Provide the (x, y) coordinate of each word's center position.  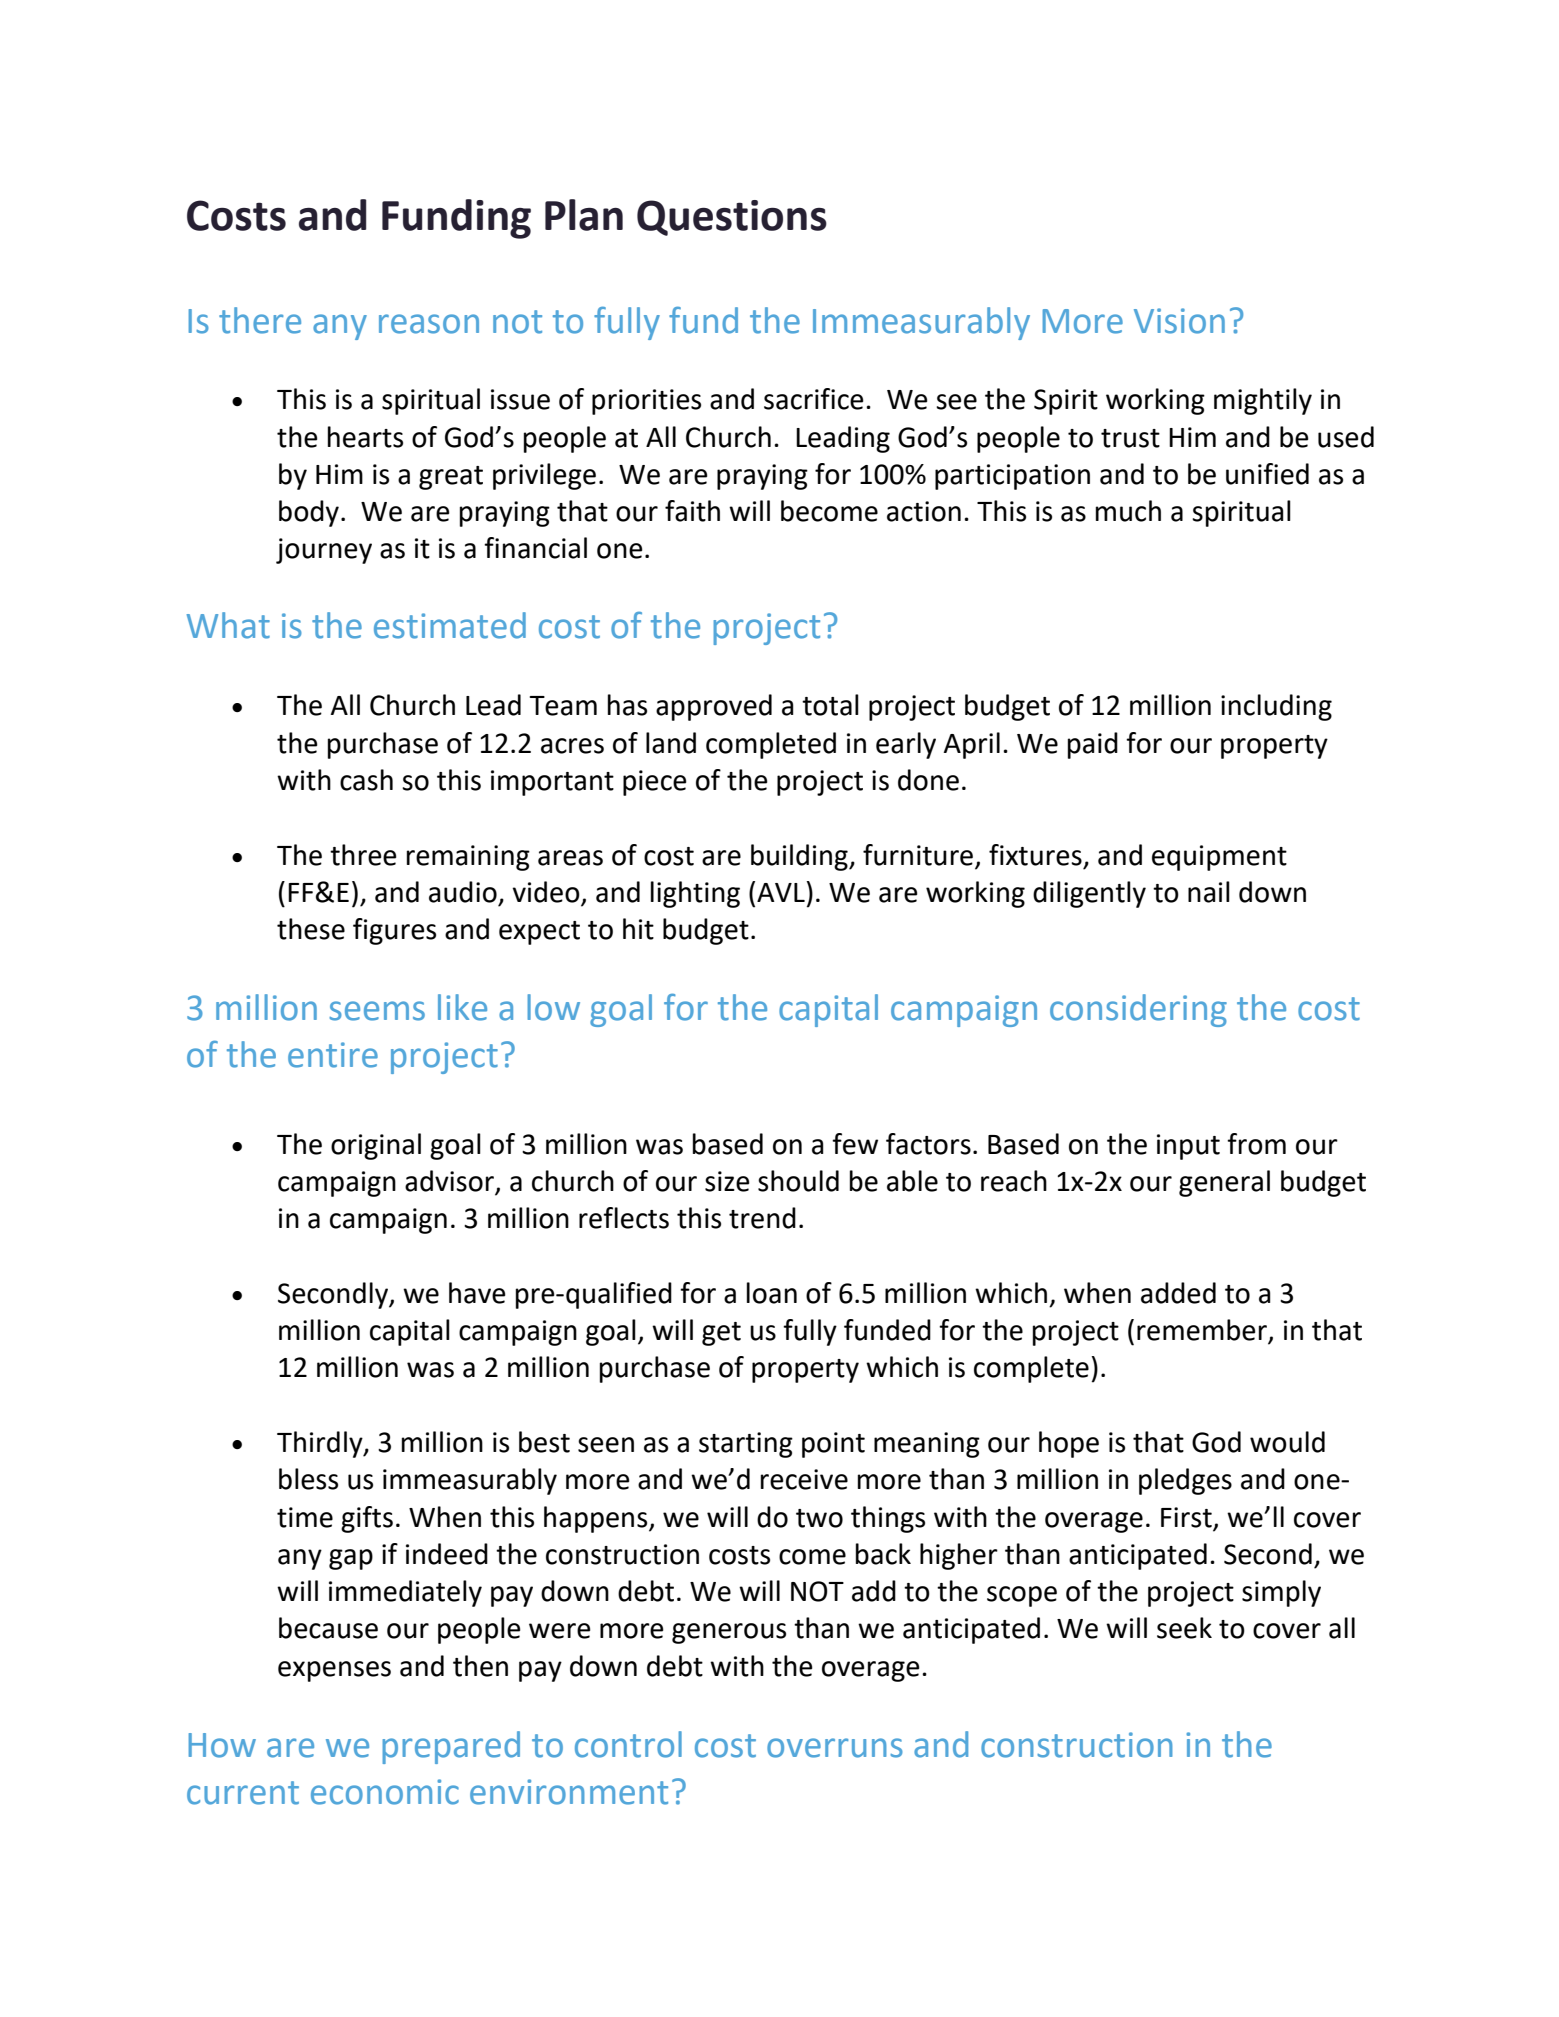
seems (377, 1011)
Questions (732, 218)
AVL (781, 892)
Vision (1179, 321)
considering (1138, 1010)
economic (385, 1792)
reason (429, 324)
